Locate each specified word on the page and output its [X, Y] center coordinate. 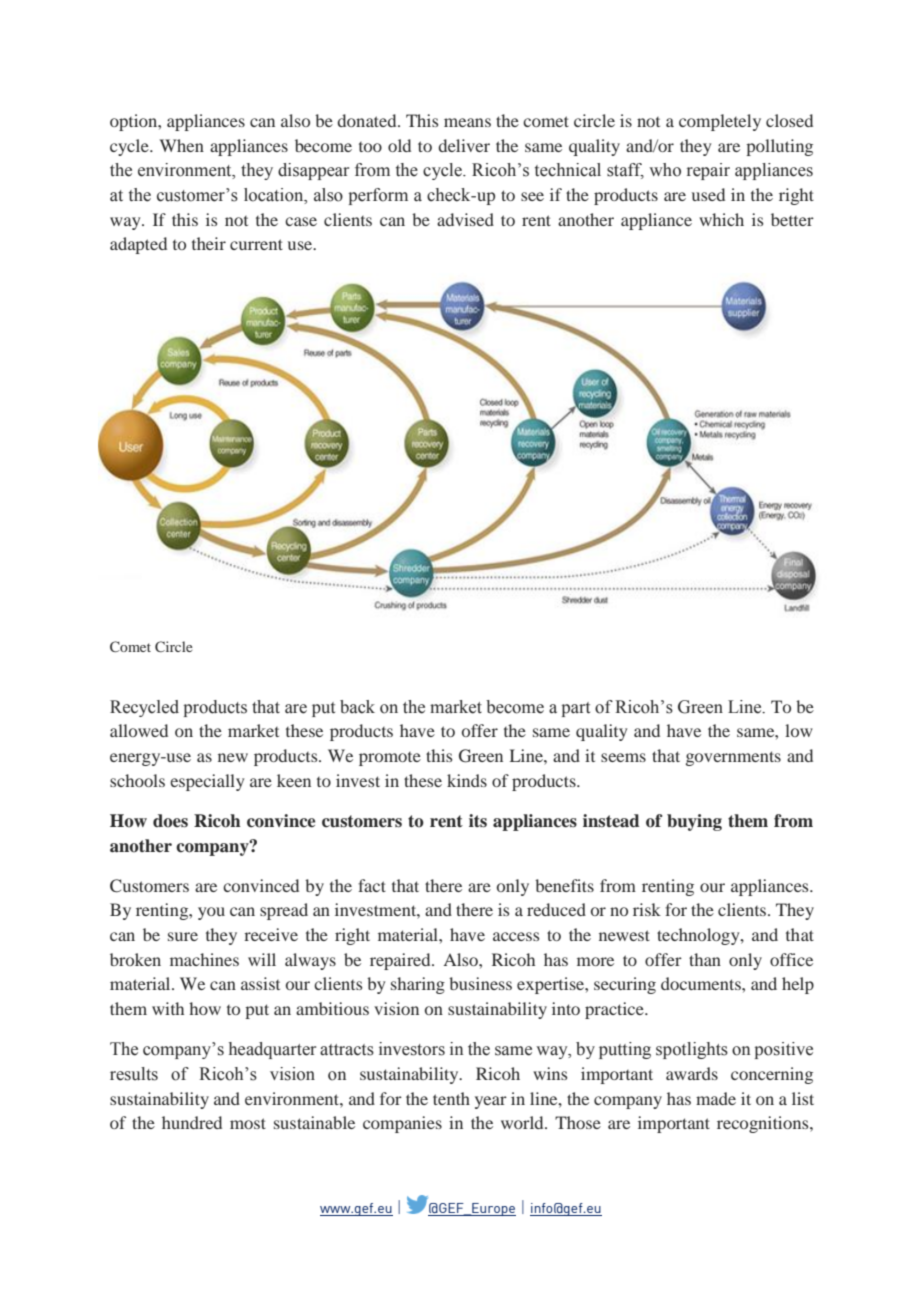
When [181, 145]
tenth [451, 1098]
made [716, 1098]
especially [207, 782]
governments [733, 758]
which [721, 219]
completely [720, 122]
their [209, 243]
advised [465, 219]
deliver [464, 145]
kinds [467, 780]
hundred [192, 1122]
